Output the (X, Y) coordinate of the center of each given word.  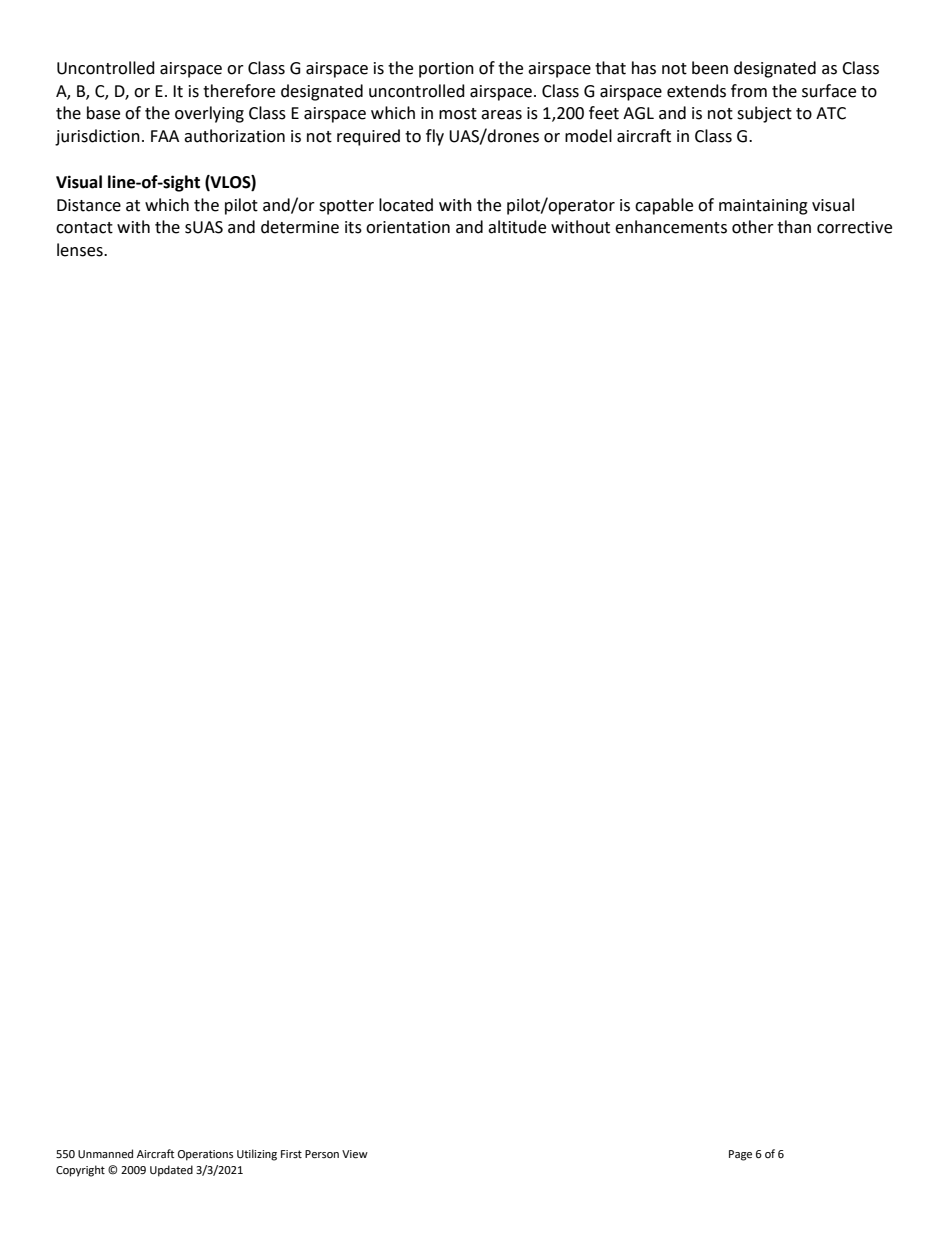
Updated (171, 1171)
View (355, 1154)
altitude (517, 227)
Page (740, 1155)
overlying (209, 114)
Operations (205, 1155)
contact (84, 228)
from (749, 91)
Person (322, 1154)
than (794, 227)
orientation (408, 227)
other (753, 227)
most (458, 114)
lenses (81, 250)
